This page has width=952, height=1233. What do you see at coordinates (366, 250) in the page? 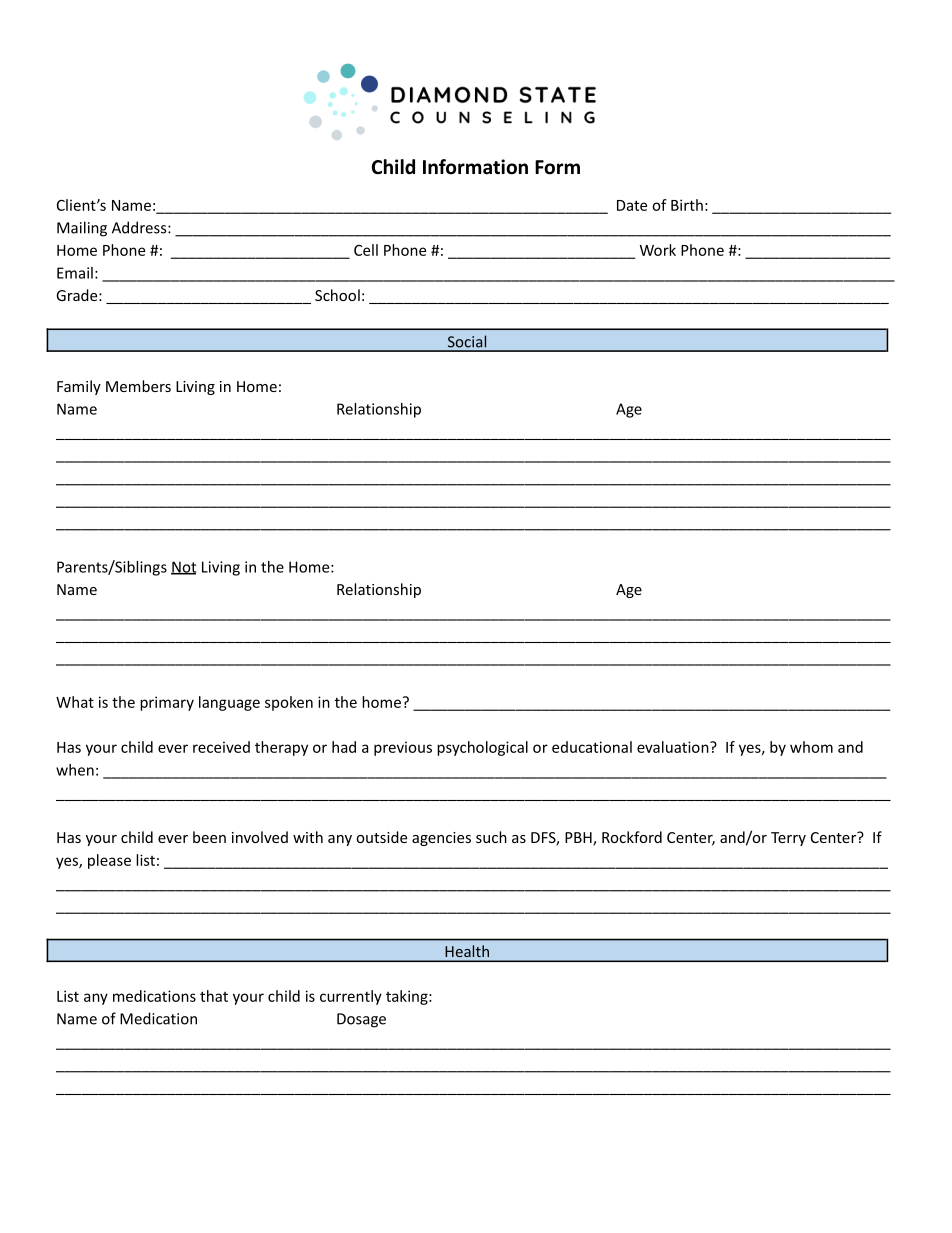
I see `Cell` at bounding box center [366, 250].
